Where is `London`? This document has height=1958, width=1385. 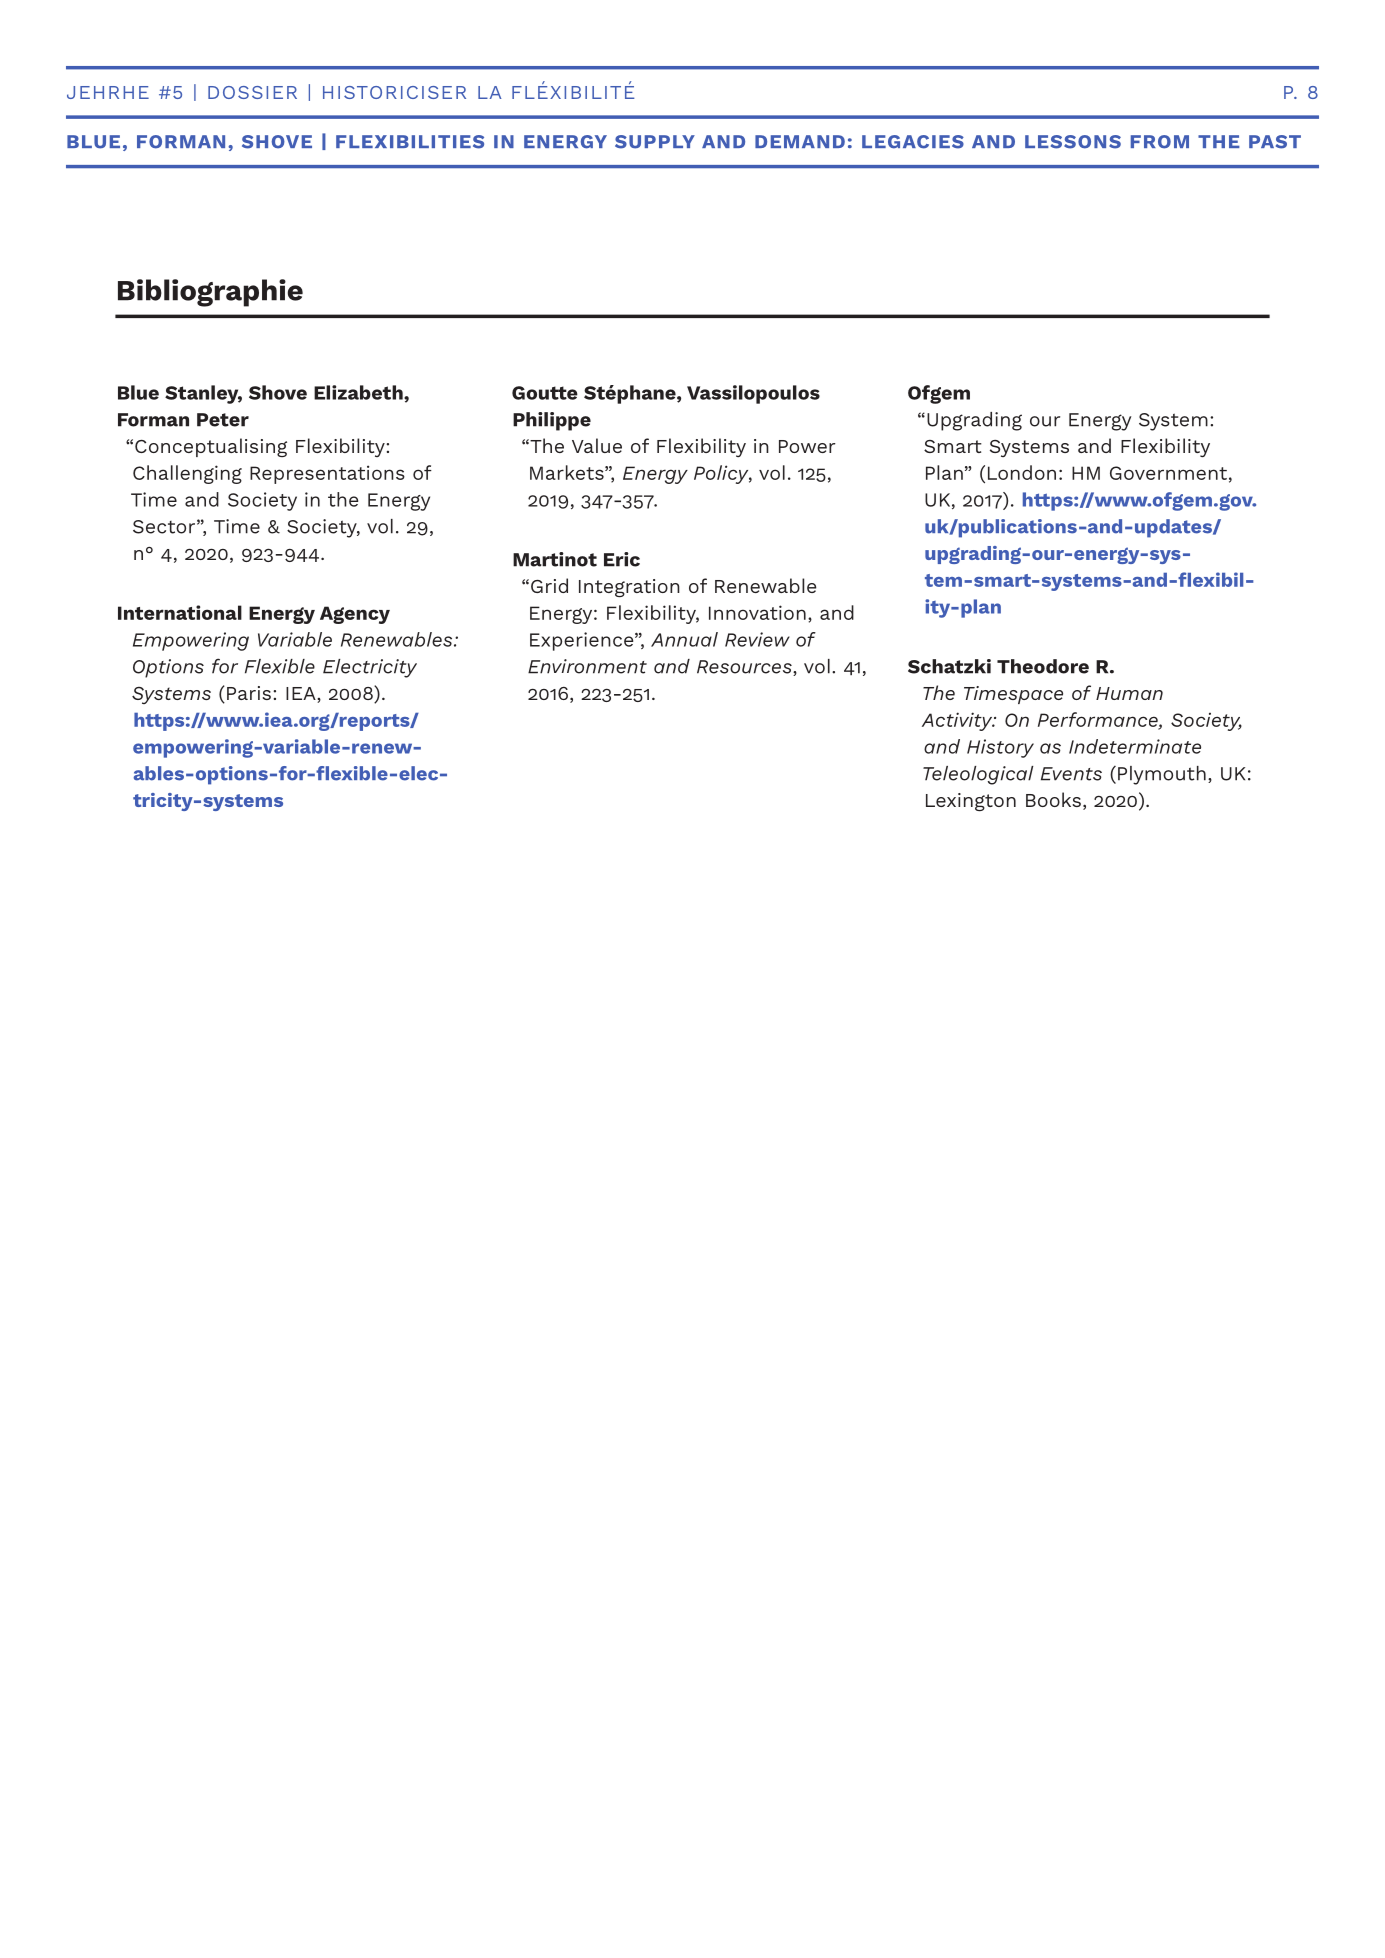
London is located at coordinates (1022, 472).
